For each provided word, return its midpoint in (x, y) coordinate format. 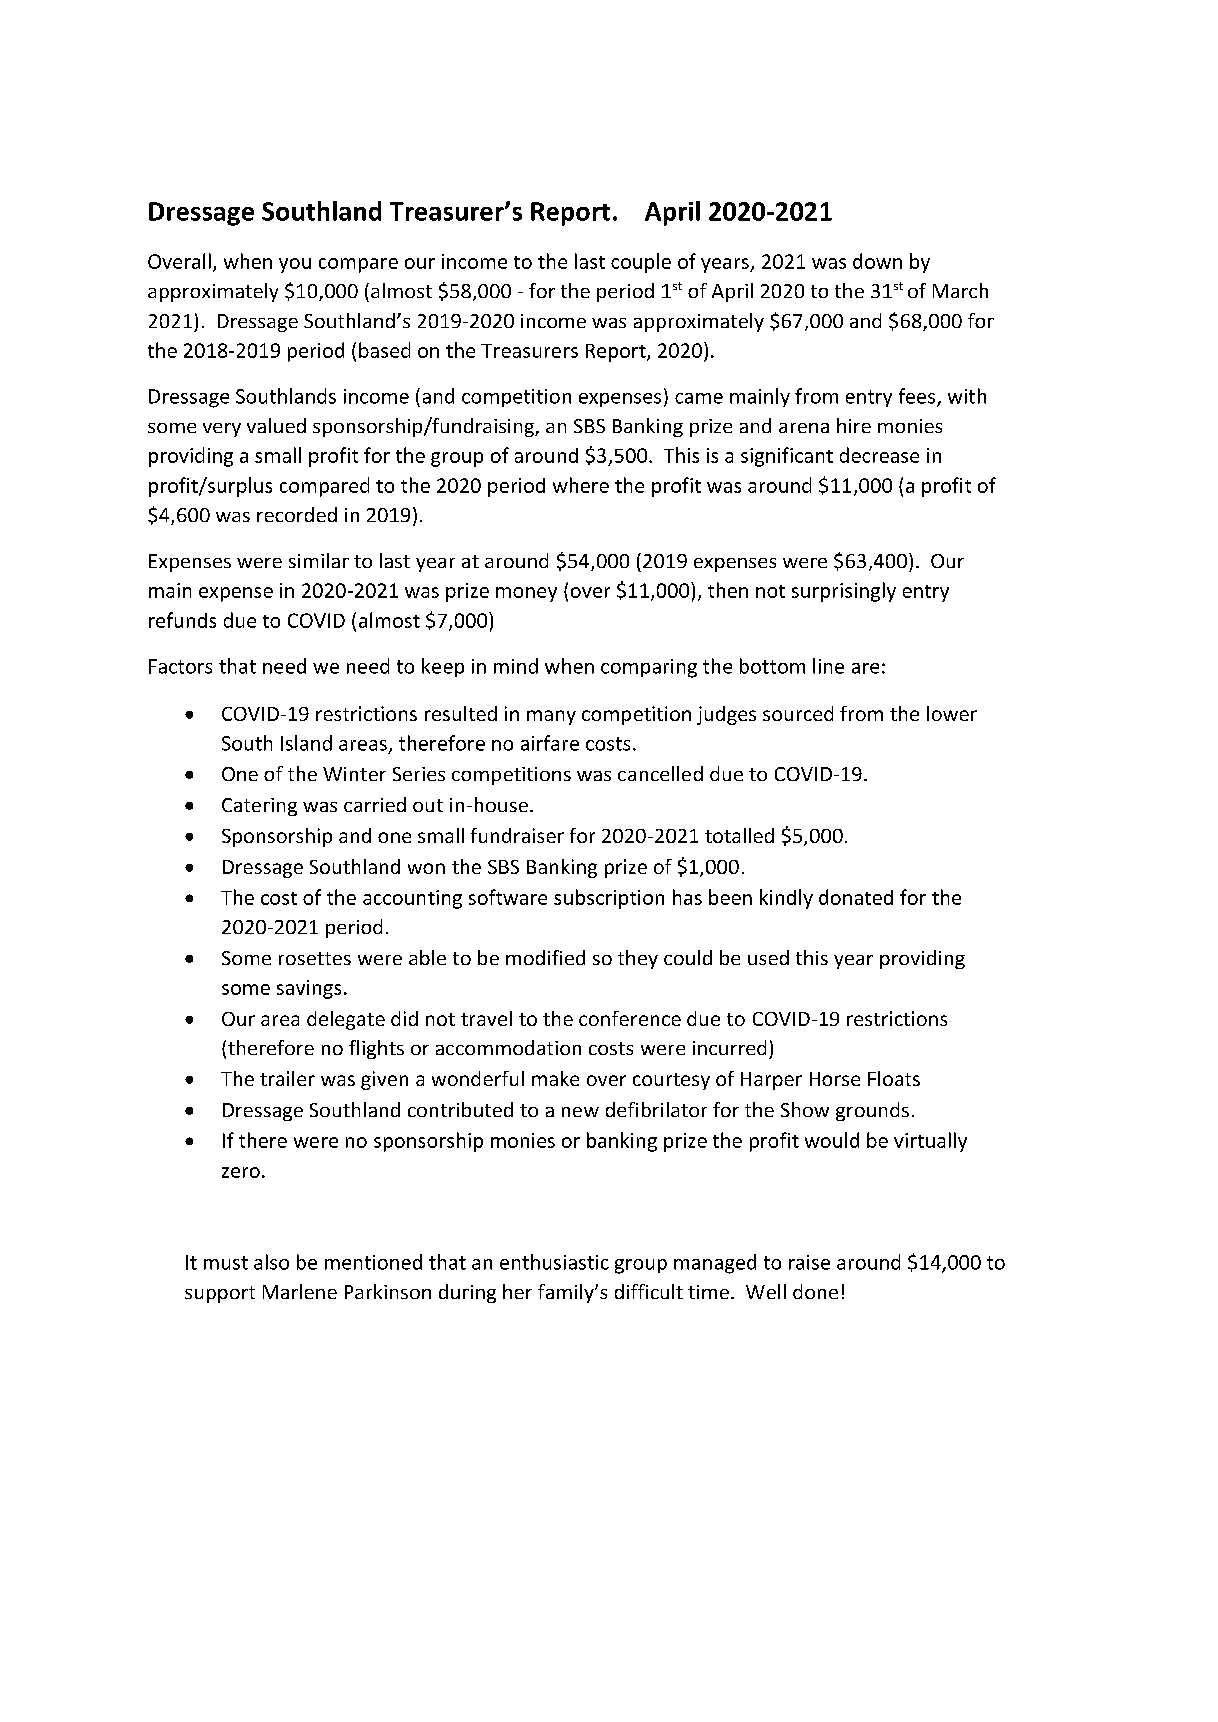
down (877, 261)
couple (641, 263)
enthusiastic (554, 1262)
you (295, 265)
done (815, 1291)
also (271, 1262)
